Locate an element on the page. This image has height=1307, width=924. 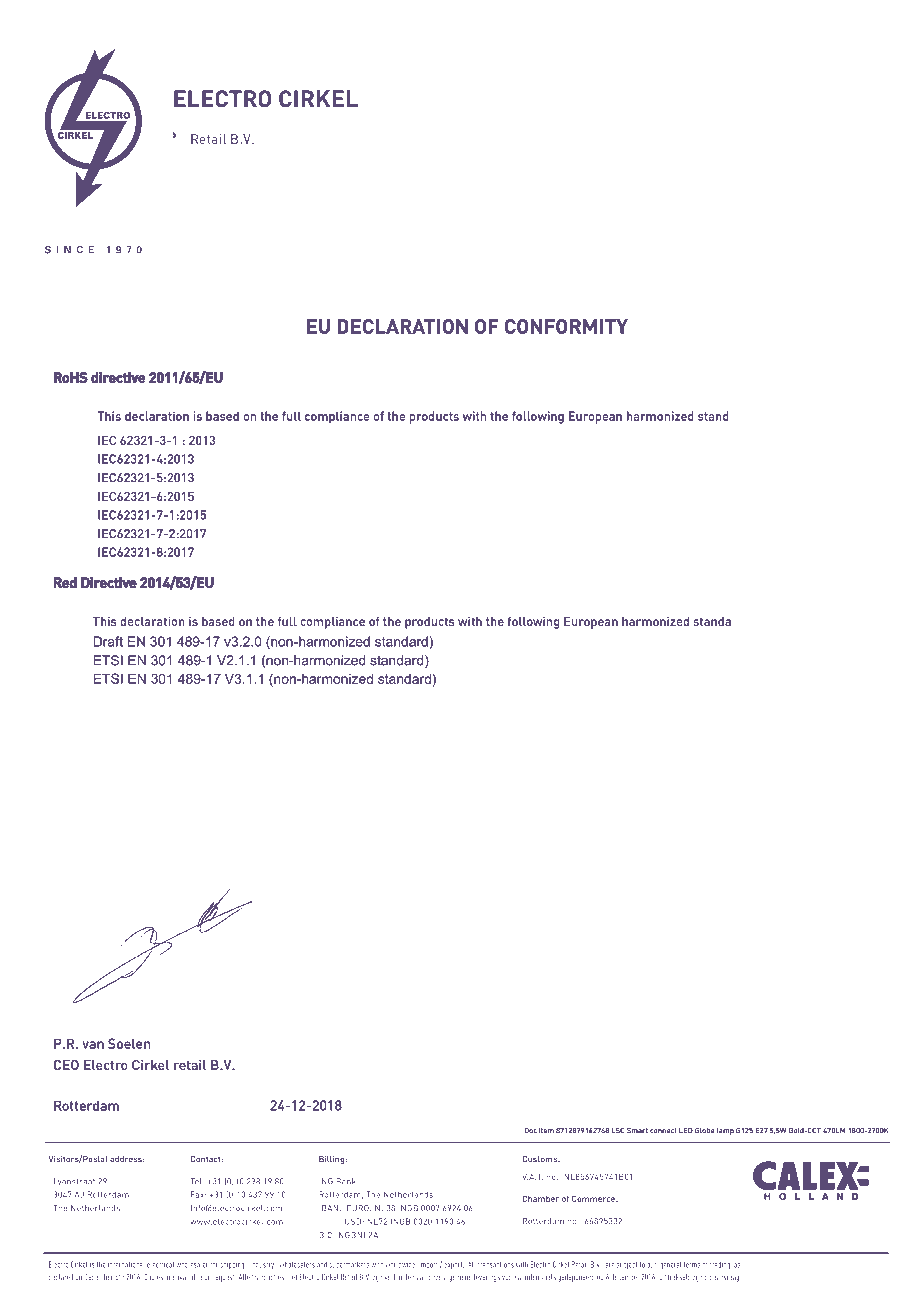
international is located at coordinates (126, 1264).
